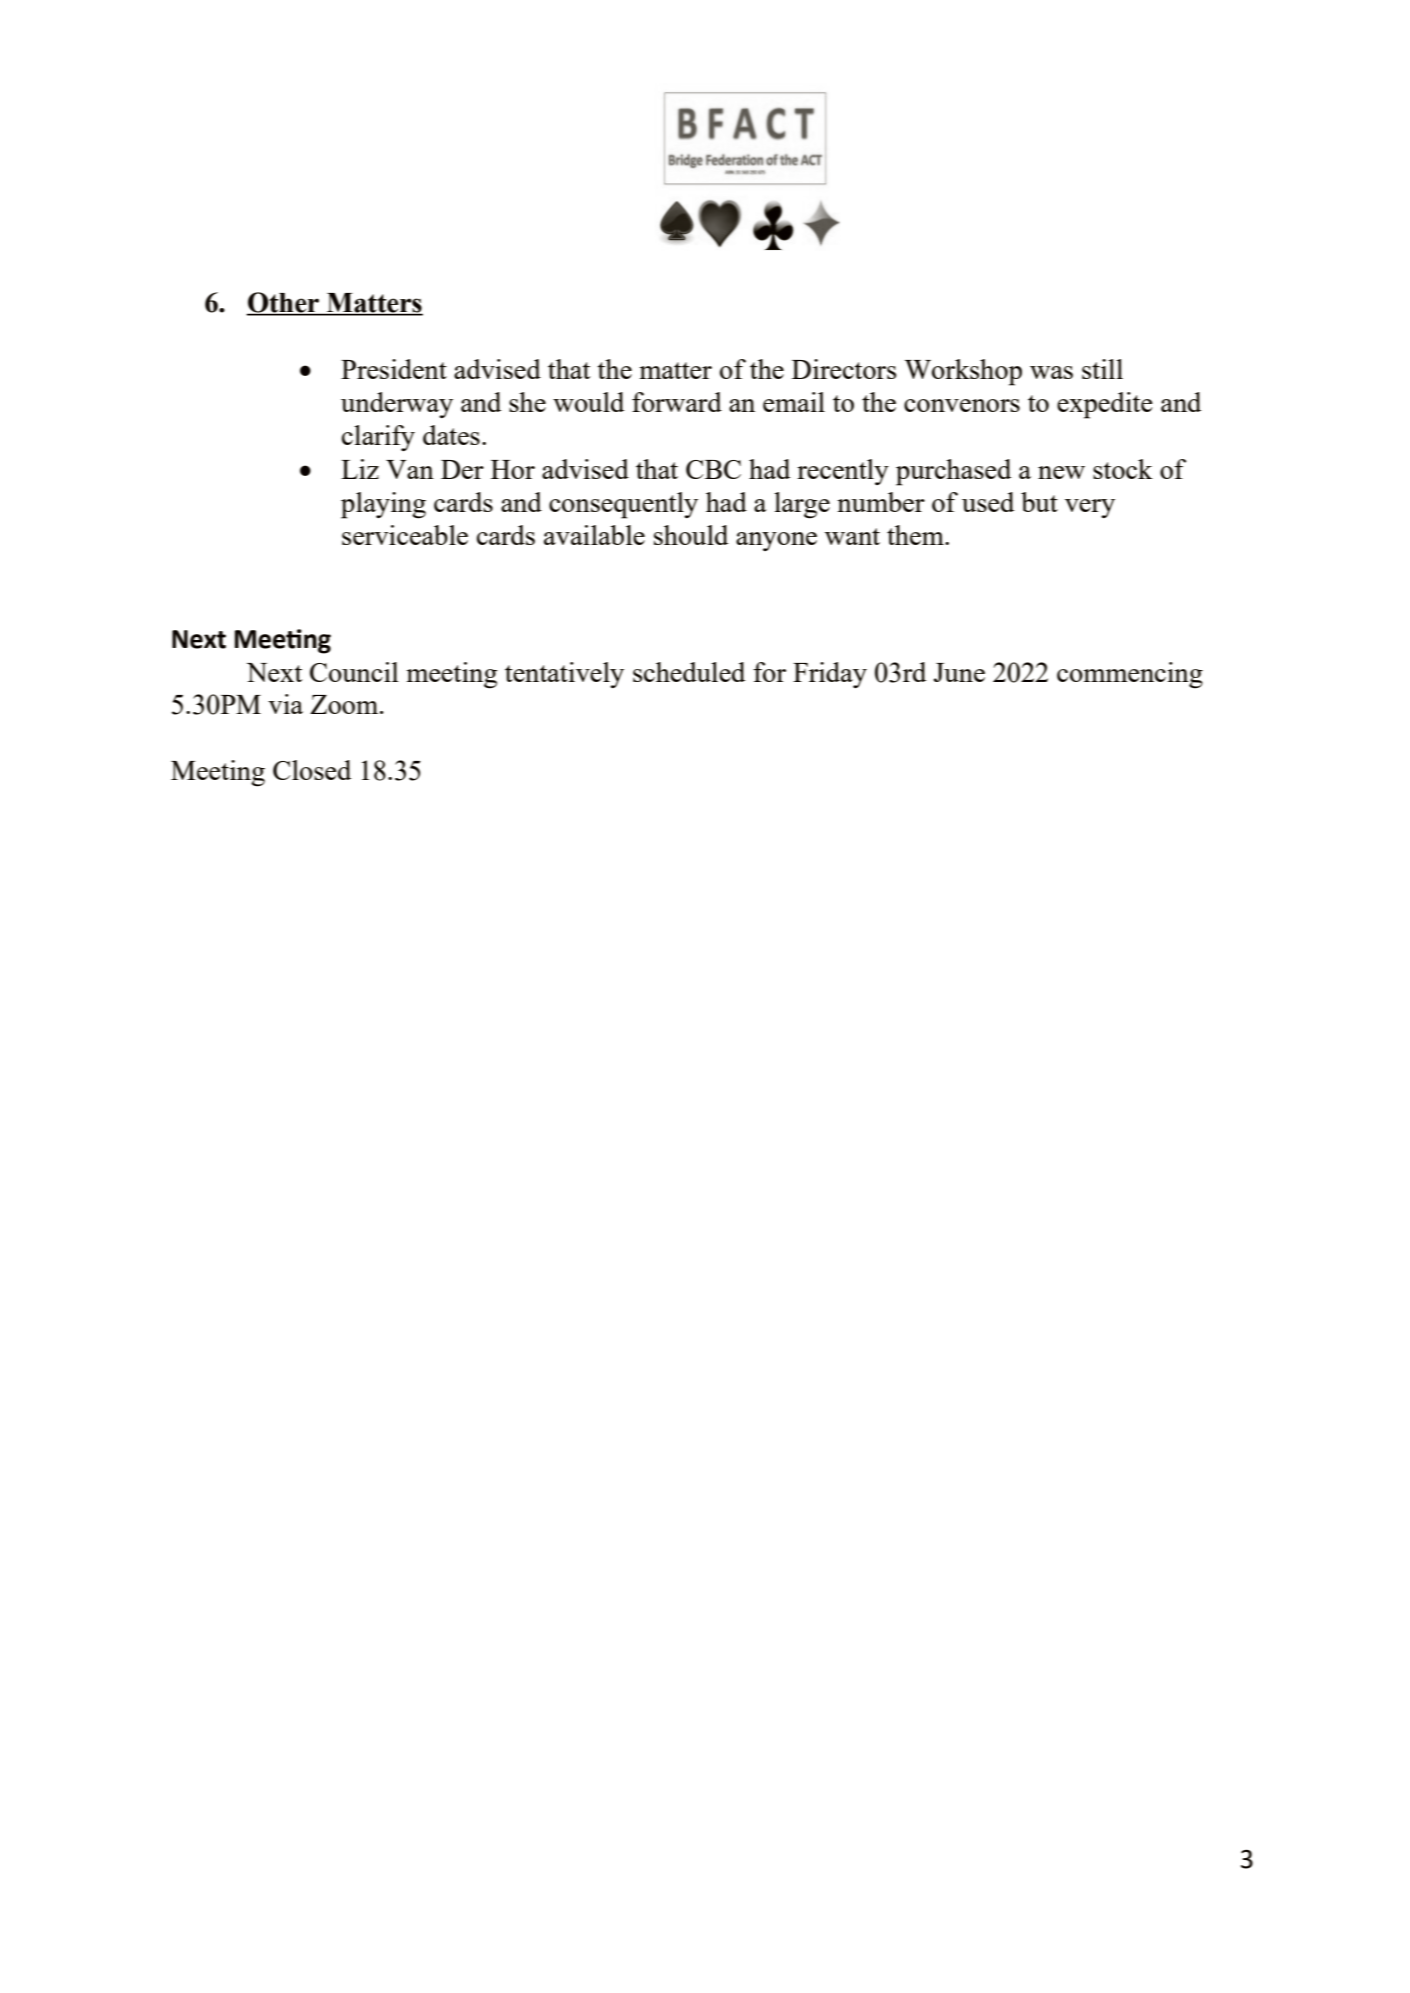 The height and width of the image is (1993, 1410). Describe the element at coordinates (360, 469) in the image. I see `Liz` at that location.
